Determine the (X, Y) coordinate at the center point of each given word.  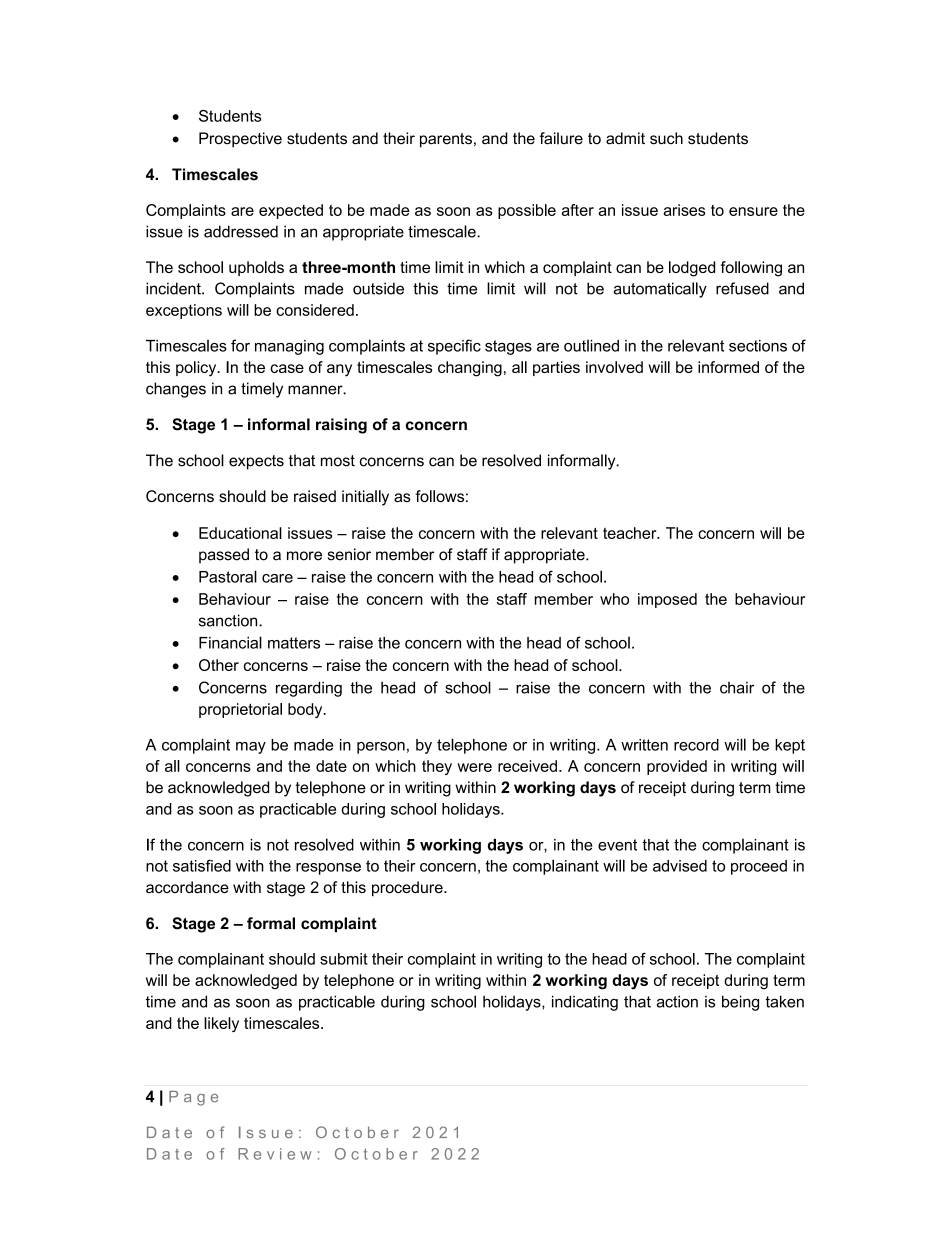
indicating (585, 1003)
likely (221, 1024)
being (740, 1003)
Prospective (240, 140)
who (614, 599)
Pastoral (228, 576)
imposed (667, 600)
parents (446, 140)
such (666, 138)
